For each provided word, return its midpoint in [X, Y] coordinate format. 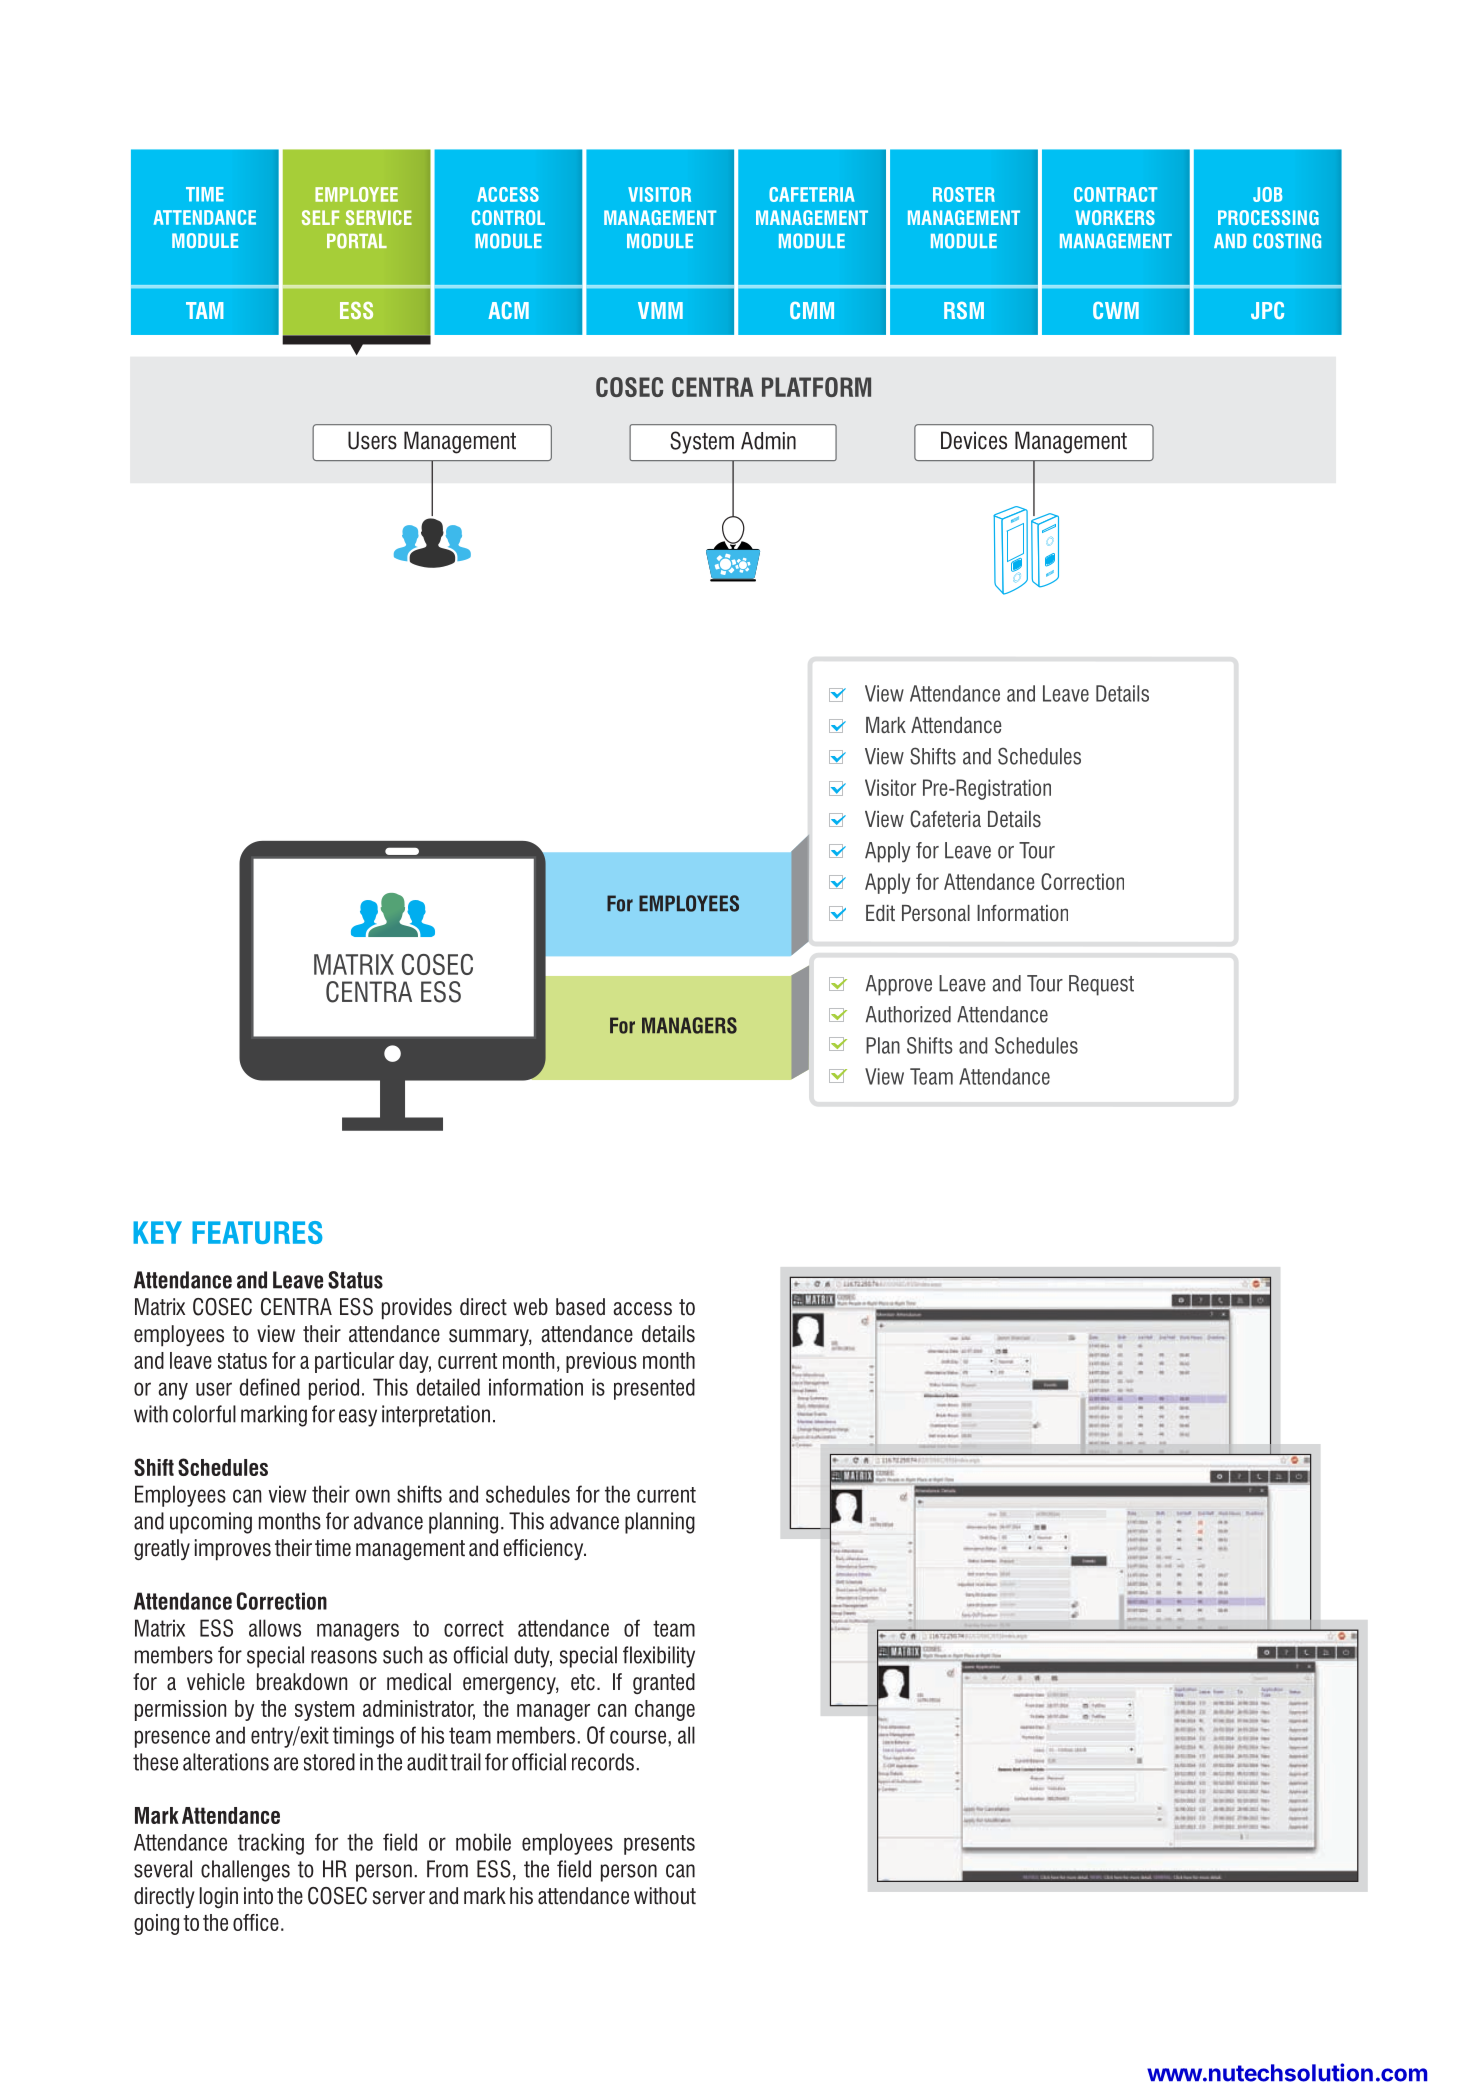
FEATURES [257, 1232]
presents [659, 1845]
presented [654, 1389]
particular [354, 1362]
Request [1101, 985]
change [665, 1710]
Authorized [908, 1014]
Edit [880, 913]
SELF [320, 217]
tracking [271, 1844]
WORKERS [1115, 217]
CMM [812, 310]
